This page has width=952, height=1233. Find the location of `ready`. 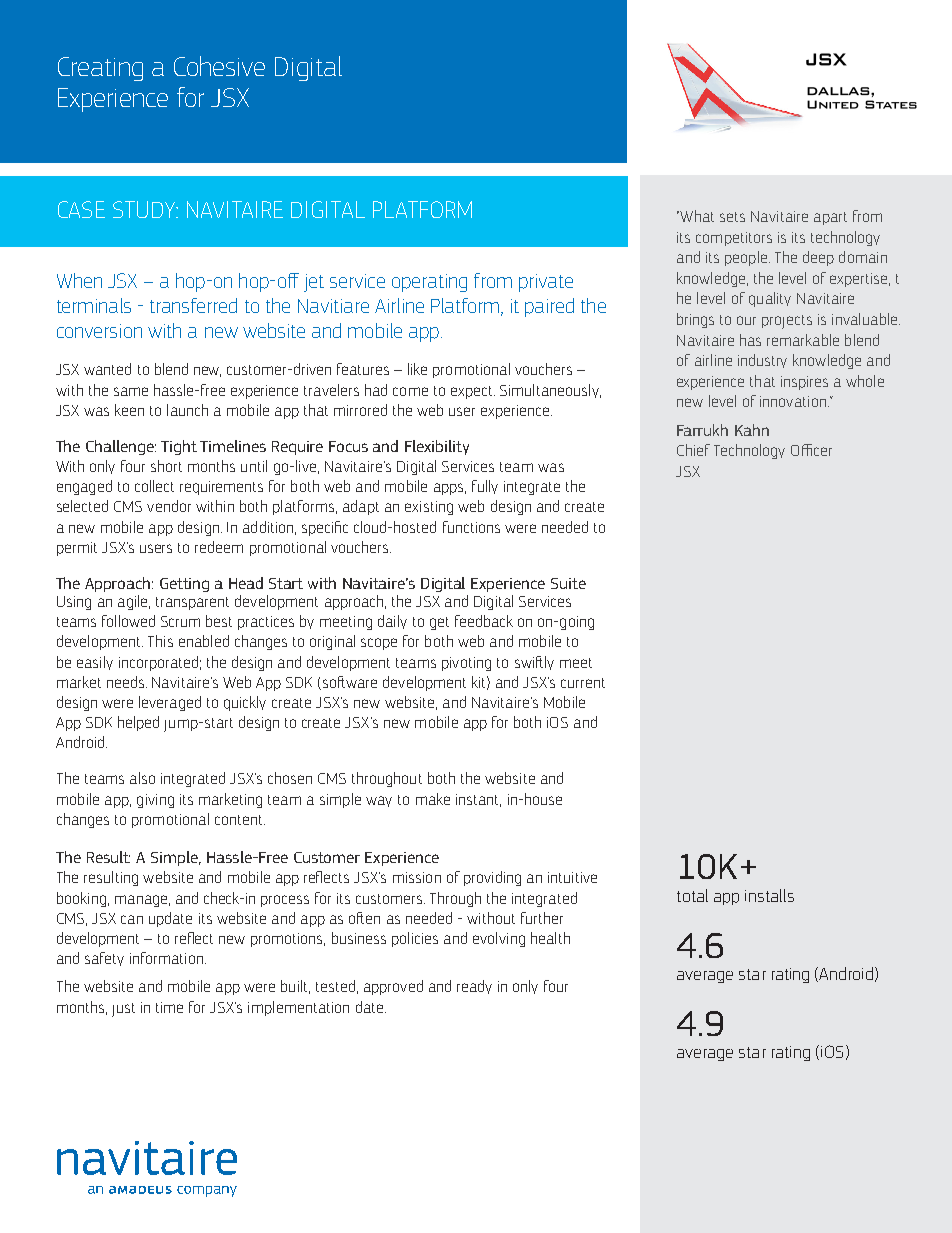

ready is located at coordinates (474, 987).
